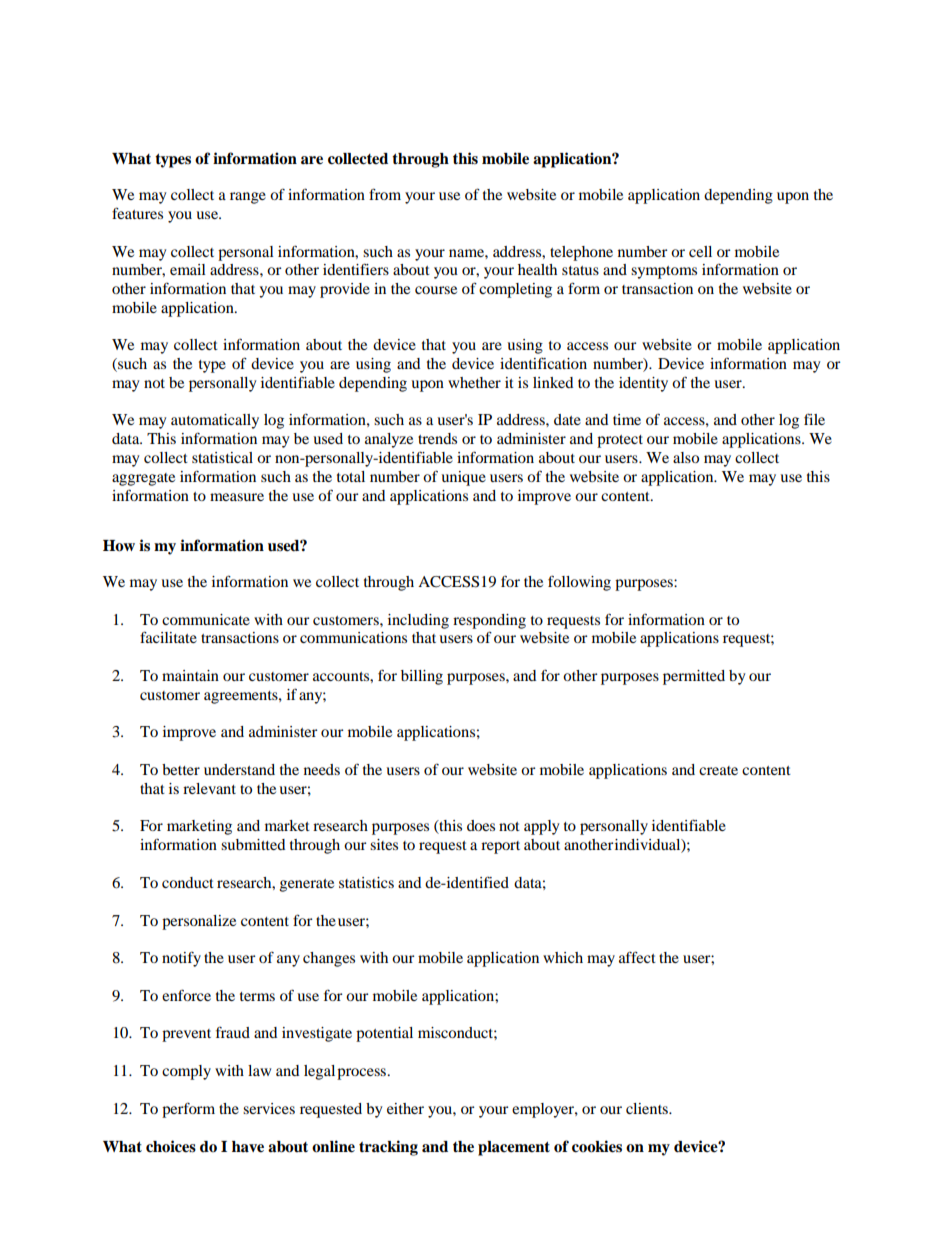 Image resolution: width=952 pixels, height=1233 pixels. I want to click on also, so click(686, 457).
